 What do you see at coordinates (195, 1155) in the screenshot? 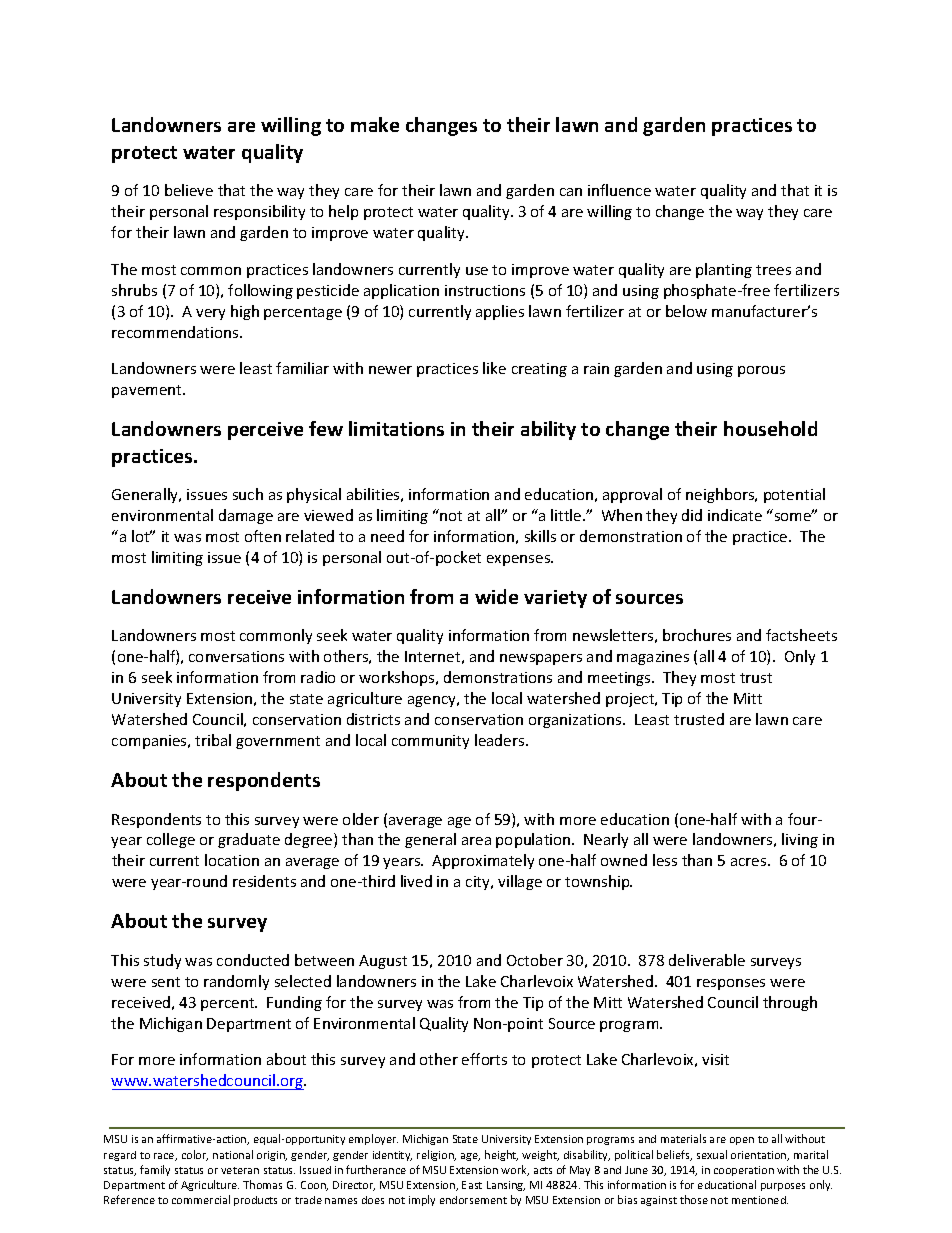
I see `color` at bounding box center [195, 1155].
